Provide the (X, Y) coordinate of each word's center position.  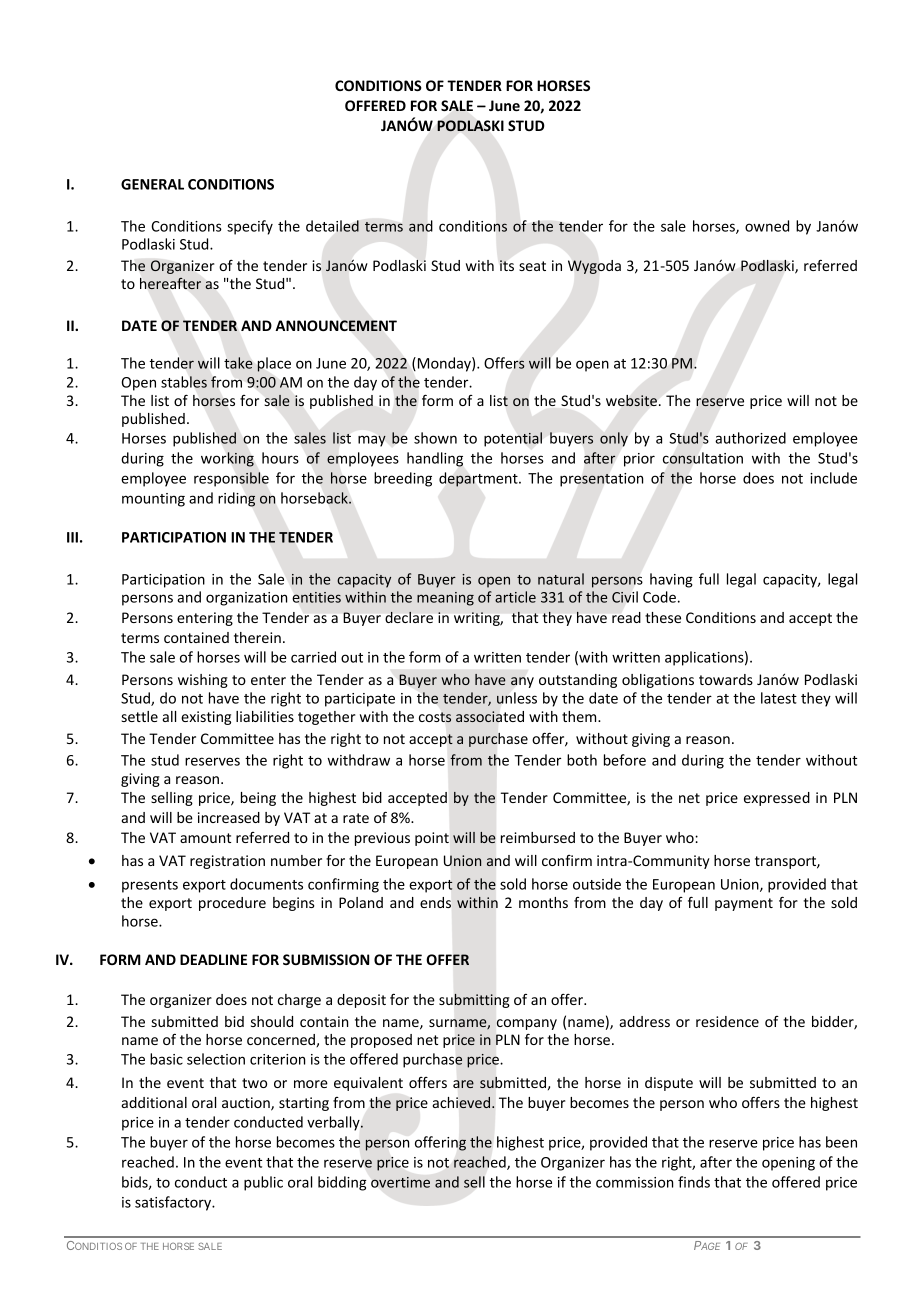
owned (767, 226)
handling (435, 459)
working (227, 459)
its (507, 265)
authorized (750, 438)
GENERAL (152, 184)
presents (150, 886)
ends (435, 902)
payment (744, 904)
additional (154, 1102)
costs (435, 717)
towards (726, 679)
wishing (203, 681)
